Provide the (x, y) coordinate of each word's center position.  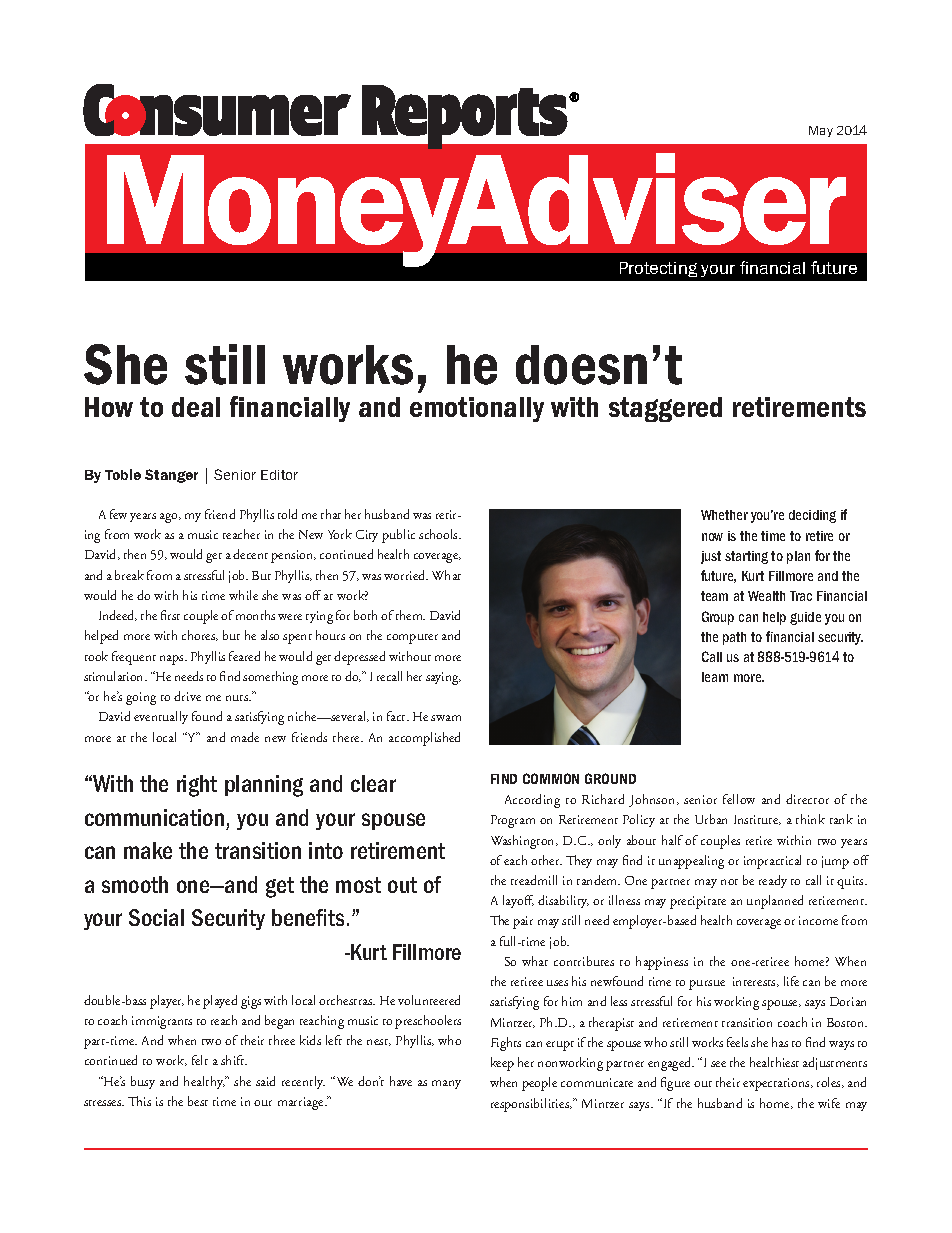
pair (523, 922)
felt (200, 1060)
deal (196, 407)
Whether (724, 515)
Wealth (766, 596)
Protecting (658, 269)
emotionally (477, 409)
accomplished (424, 739)
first (170, 615)
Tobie (123, 474)
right (197, 786)
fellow (739, 799)
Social (156, 917)
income (818, 920)
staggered (665, 409)
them (410, 615)
